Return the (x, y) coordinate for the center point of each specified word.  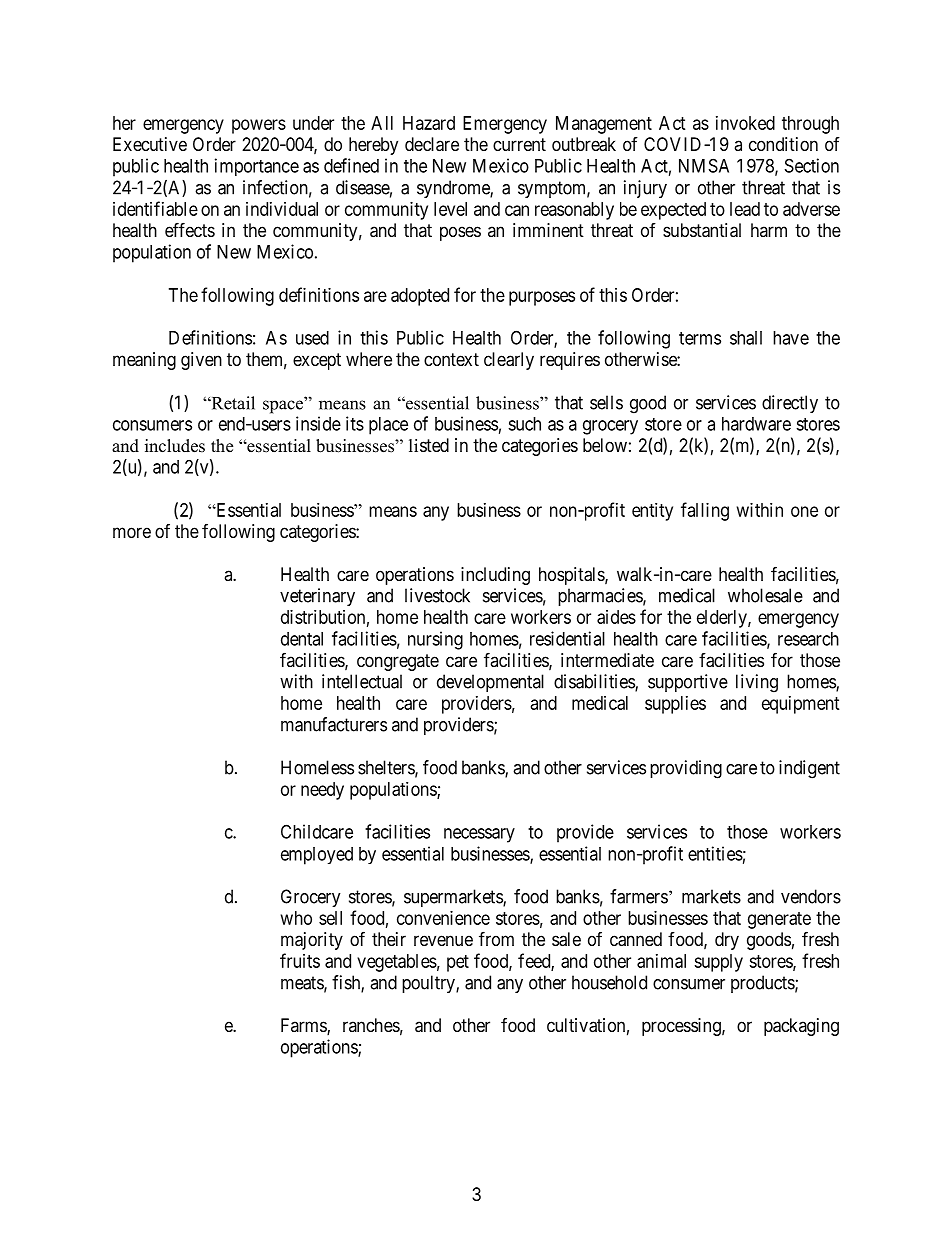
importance (257, 167)
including (495, 576)
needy (322, 791)
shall (746, 338)
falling (705, 511)
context (451, 359)
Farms (304, 1026)
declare (432, 144)
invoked (745, 123)
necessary (479, 835)
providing (686, 769)
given (201, 361)
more (132, 532)
